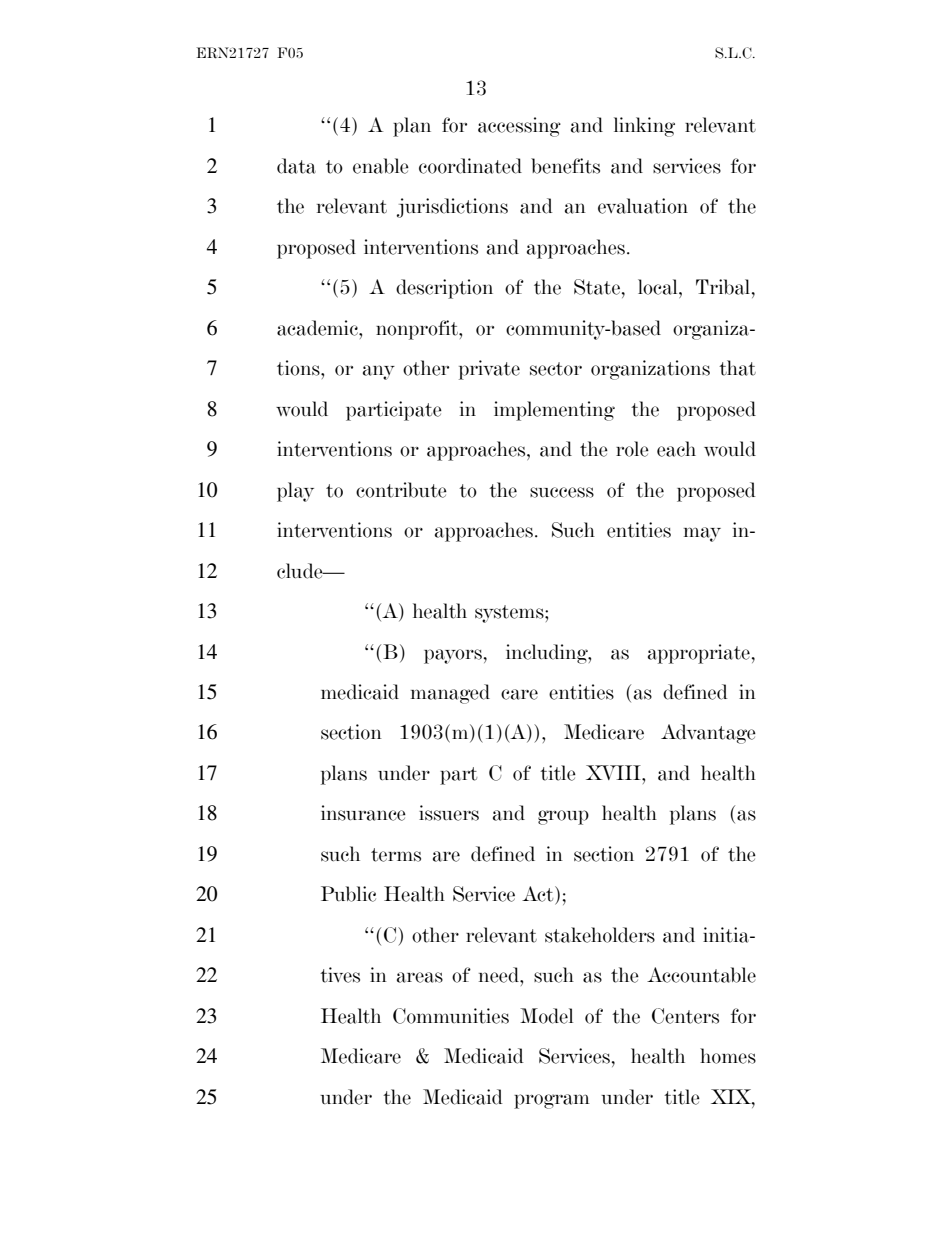 This screenshot has height=1233, width=952. What do you see at coordinates (295, 492) in the screenshot?
I see `play` at bounding box center [295, 492].
